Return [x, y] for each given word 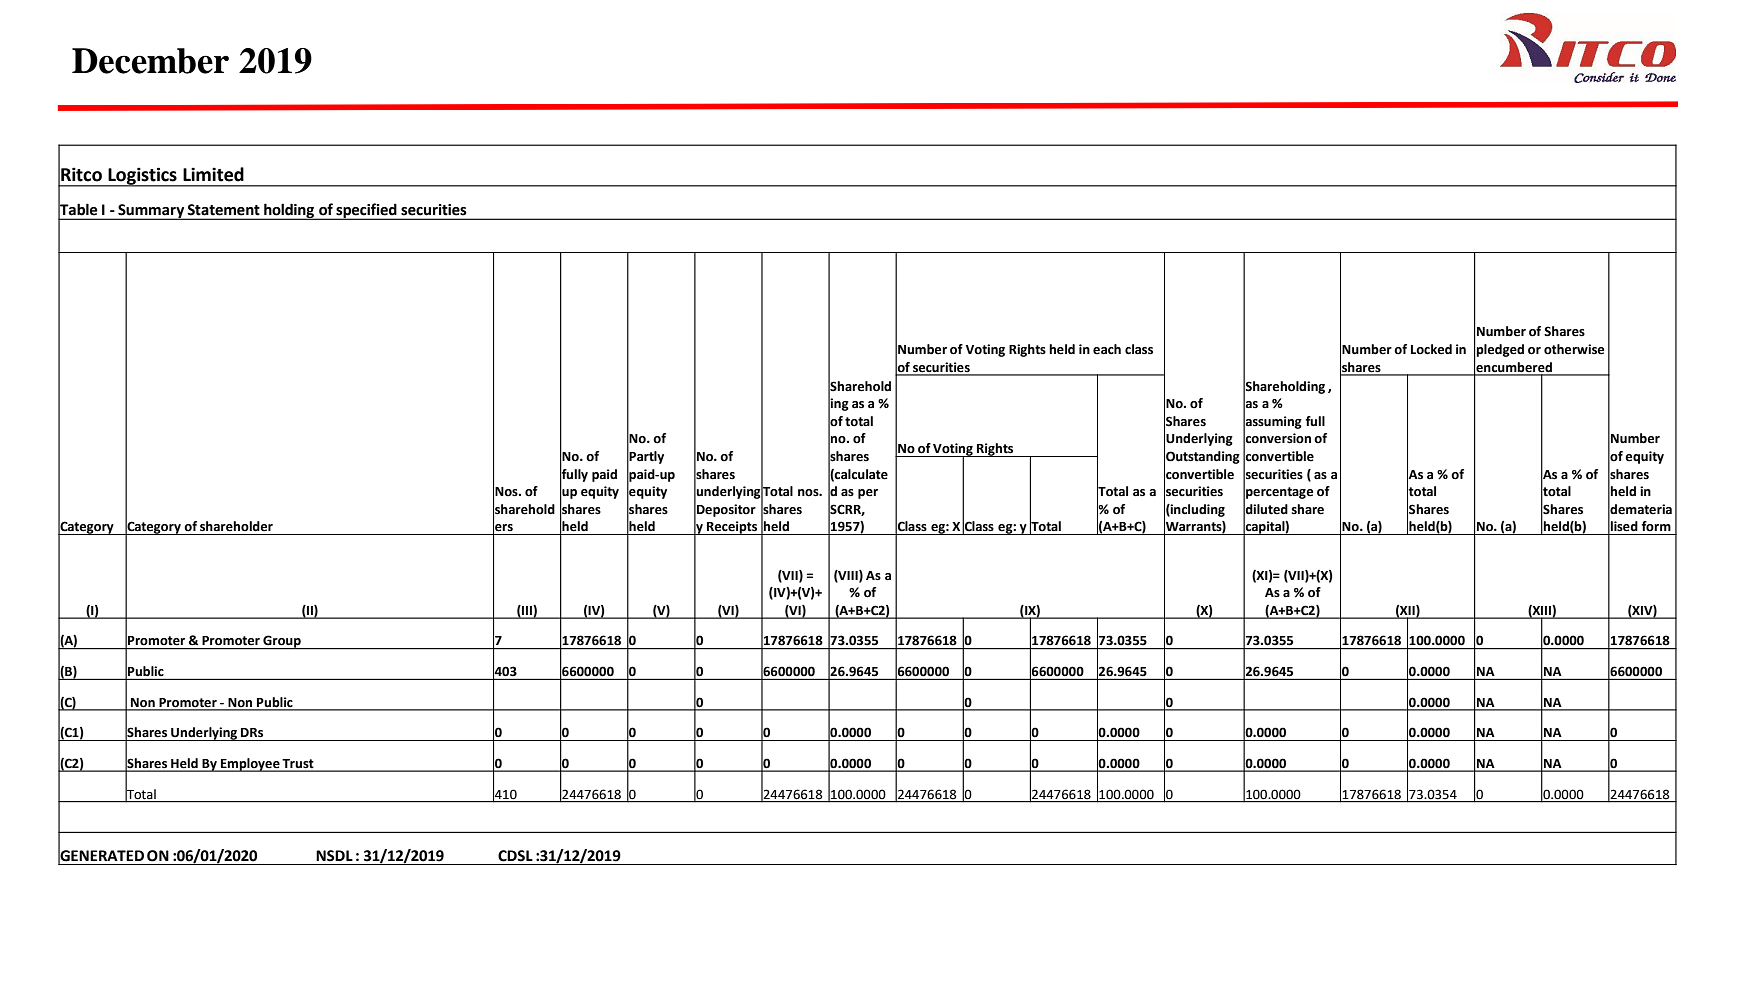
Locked [1431, 349]
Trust [298, 765]
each [1107, 349]
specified [366, 211]
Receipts [732, 528]
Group [282, 642]
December [150, 61]
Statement [224, 209]
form [1656, 526]
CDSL [515, 856]
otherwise [1574, 349]
